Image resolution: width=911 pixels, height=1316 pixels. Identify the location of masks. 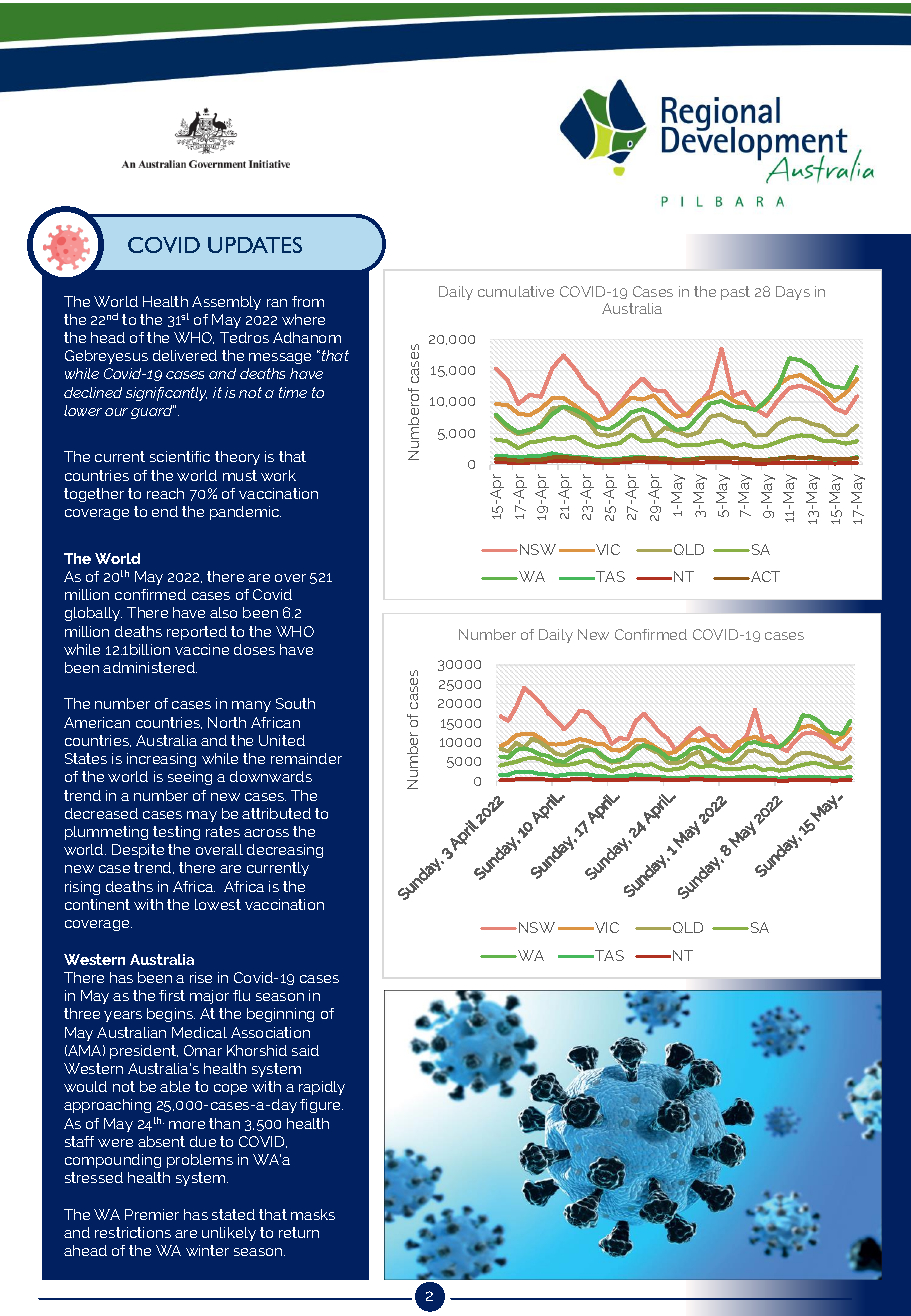
(313, 1214).
